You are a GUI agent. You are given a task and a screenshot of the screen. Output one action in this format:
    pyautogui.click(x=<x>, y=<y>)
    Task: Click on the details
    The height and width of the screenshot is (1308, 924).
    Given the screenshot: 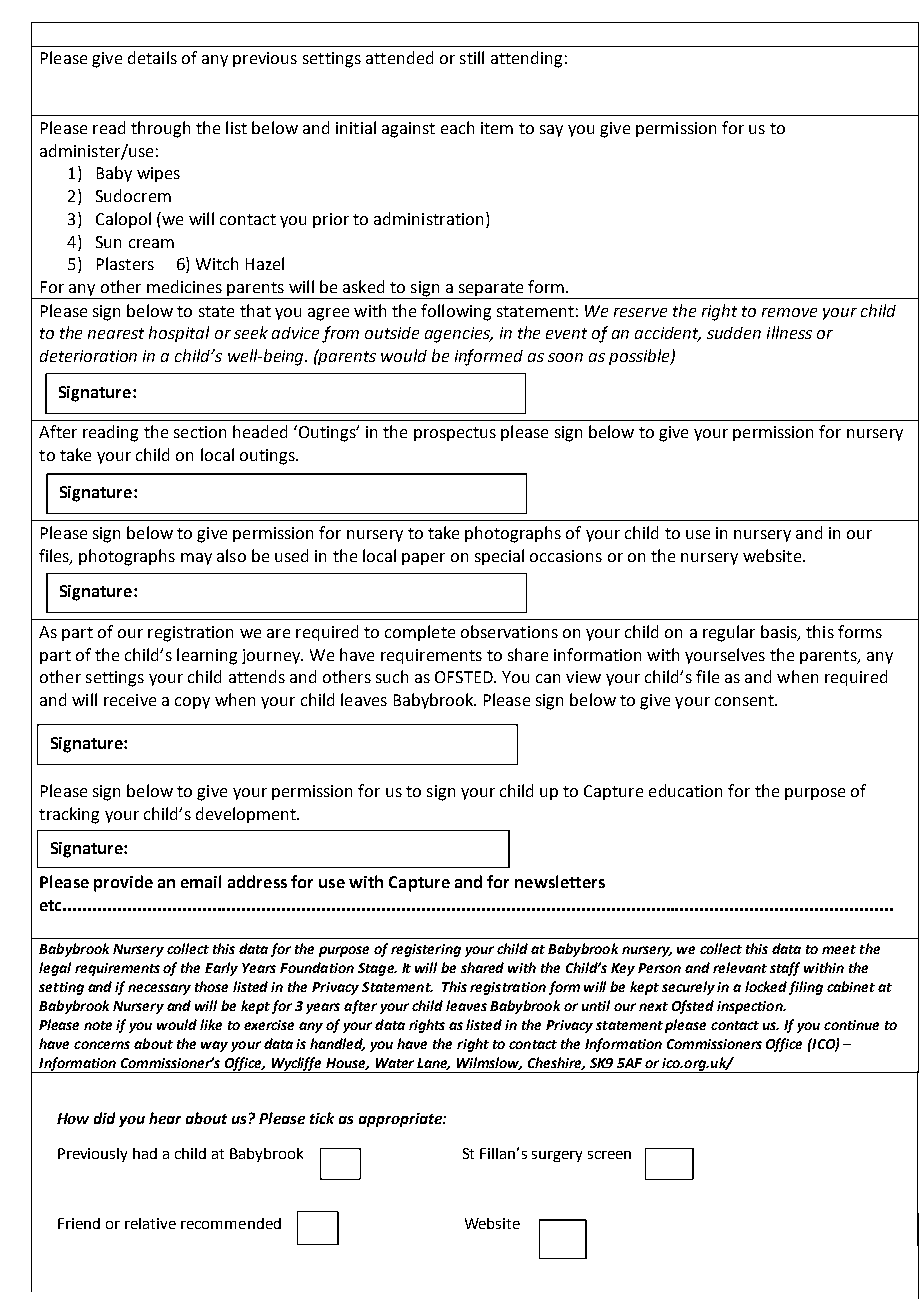 What is the action you would take?
    pyautogui.click(x=152, y=57)
